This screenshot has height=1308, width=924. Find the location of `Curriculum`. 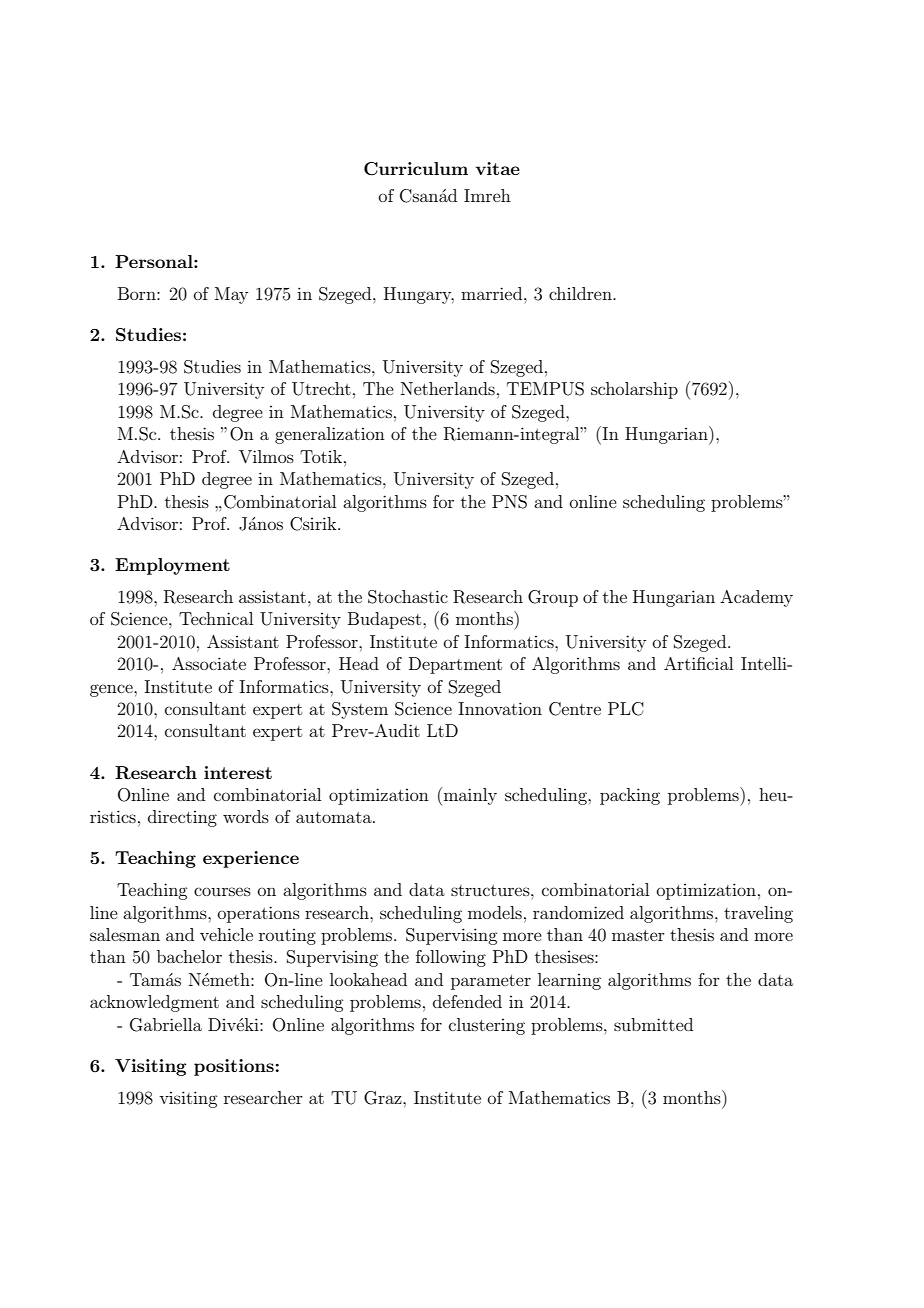

Curriculum is located at coordinates (416, 169).
